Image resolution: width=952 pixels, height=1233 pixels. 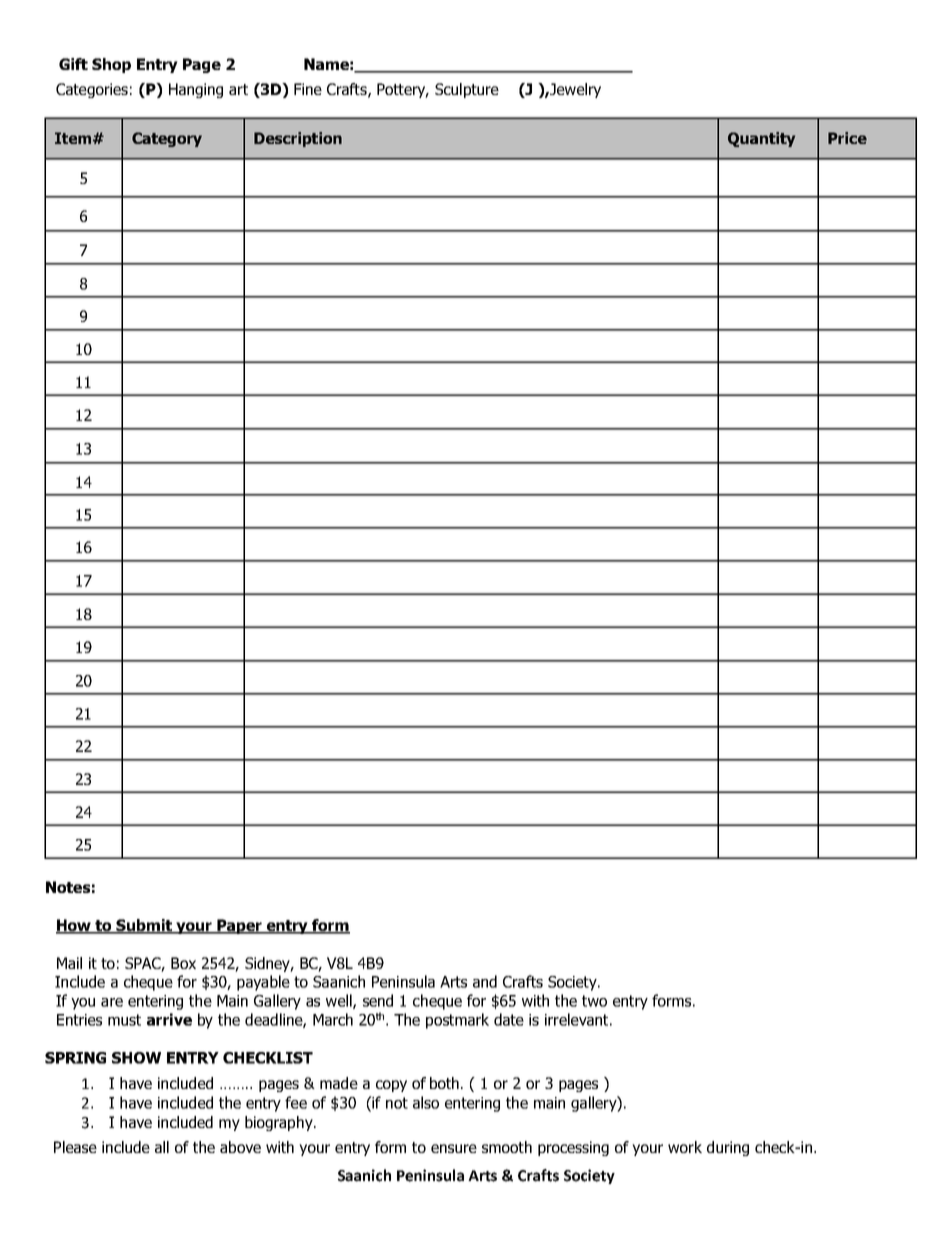 I want to click on Quantity, so click(x=761, y=139).
